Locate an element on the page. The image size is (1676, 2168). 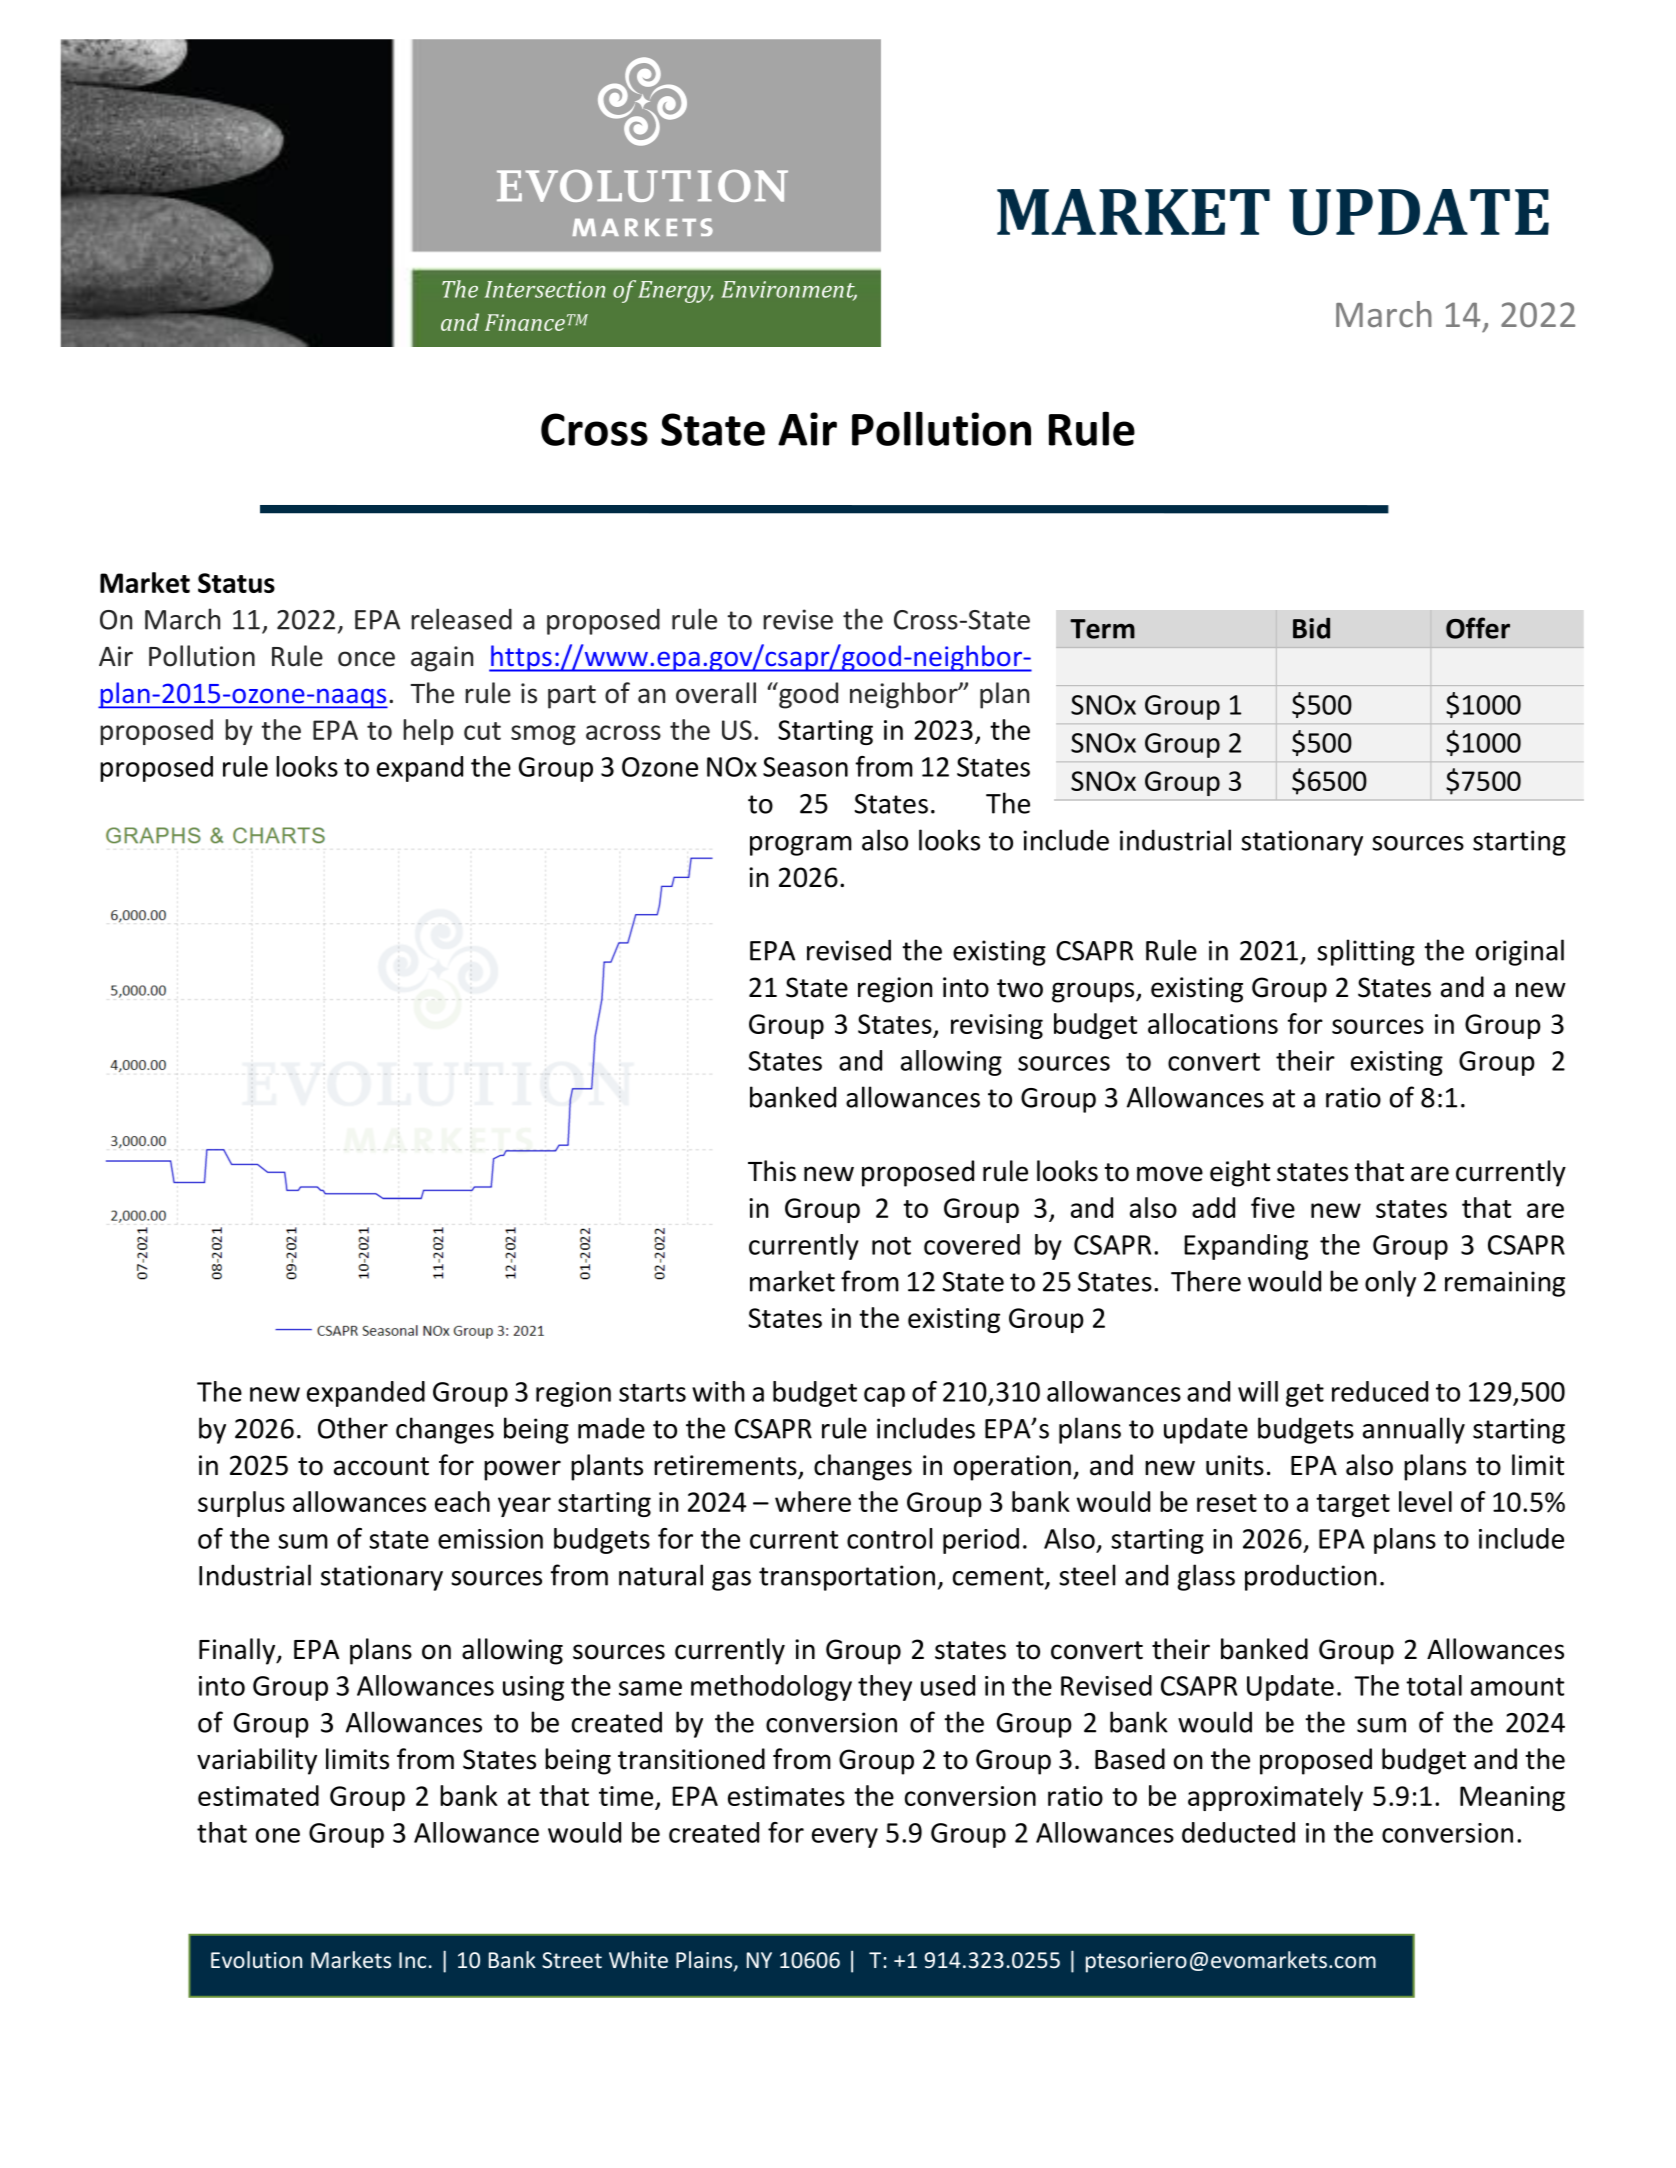
Bid is located at coordinates (1311, 628).
